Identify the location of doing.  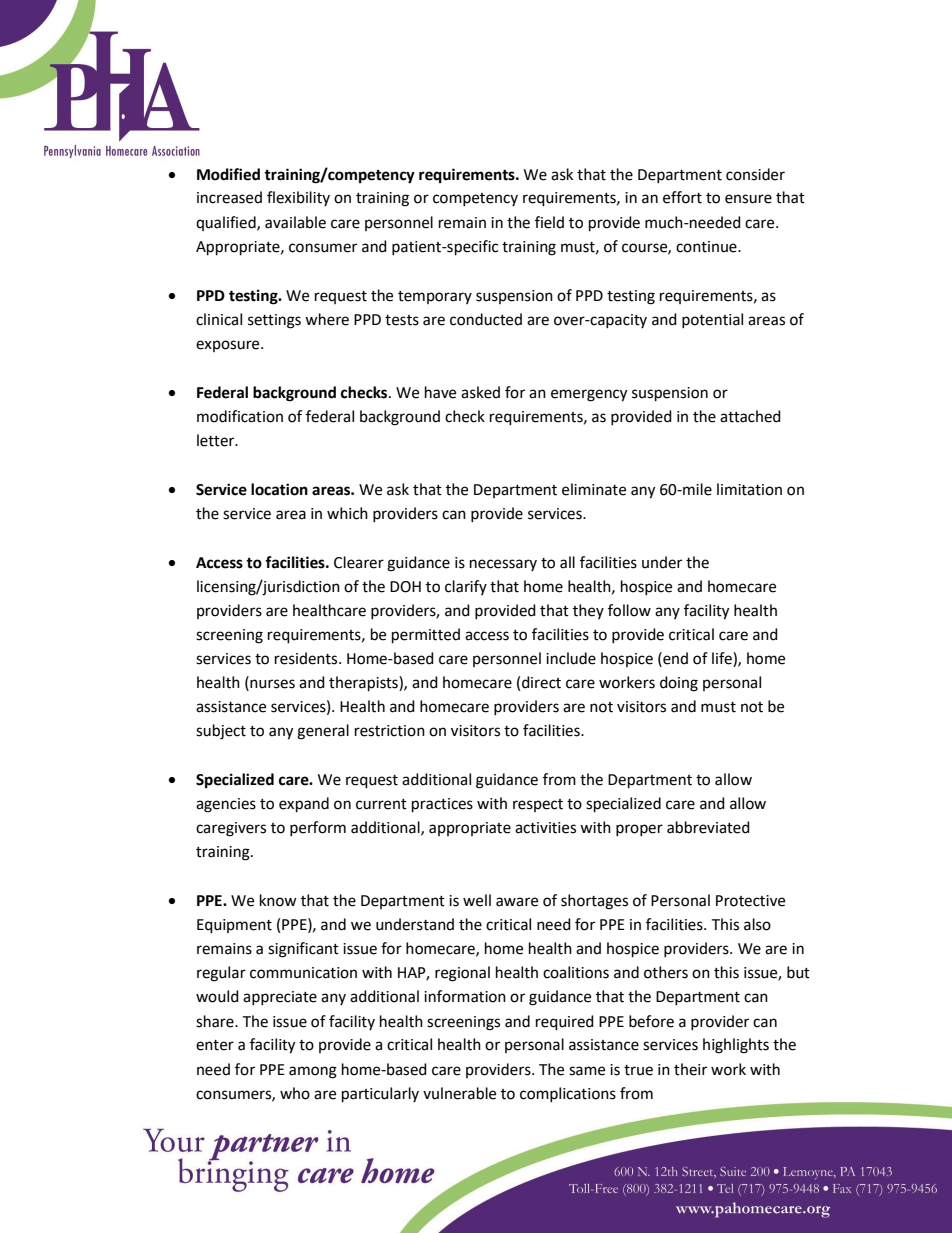
(679, 684).
